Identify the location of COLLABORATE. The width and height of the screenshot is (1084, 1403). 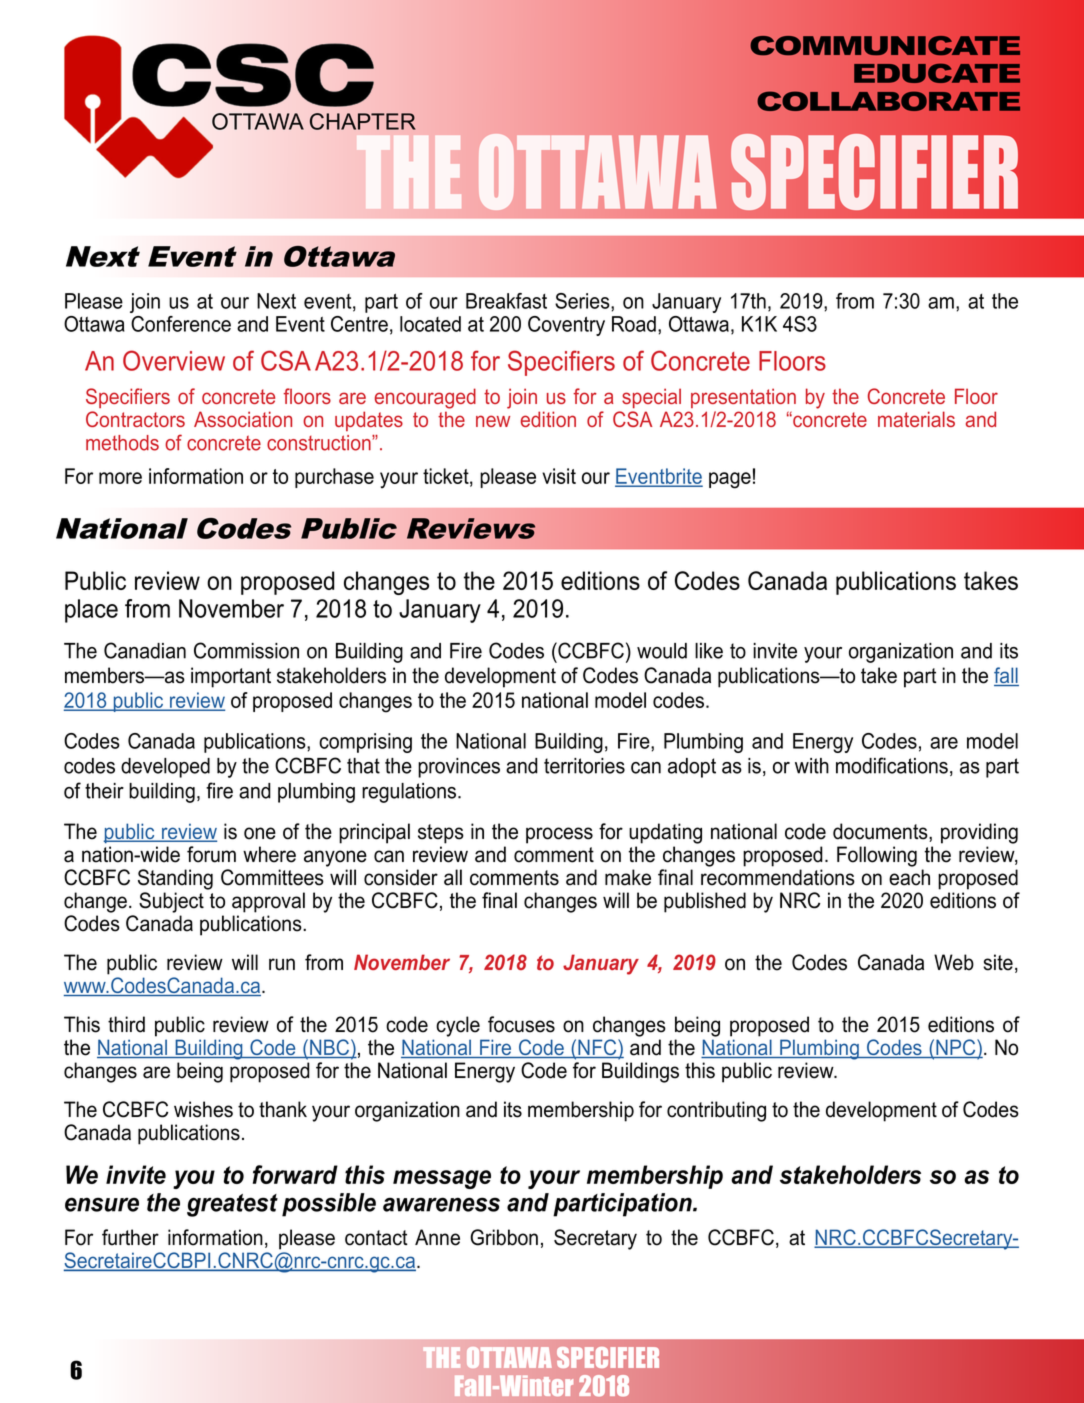
(889, 101).
